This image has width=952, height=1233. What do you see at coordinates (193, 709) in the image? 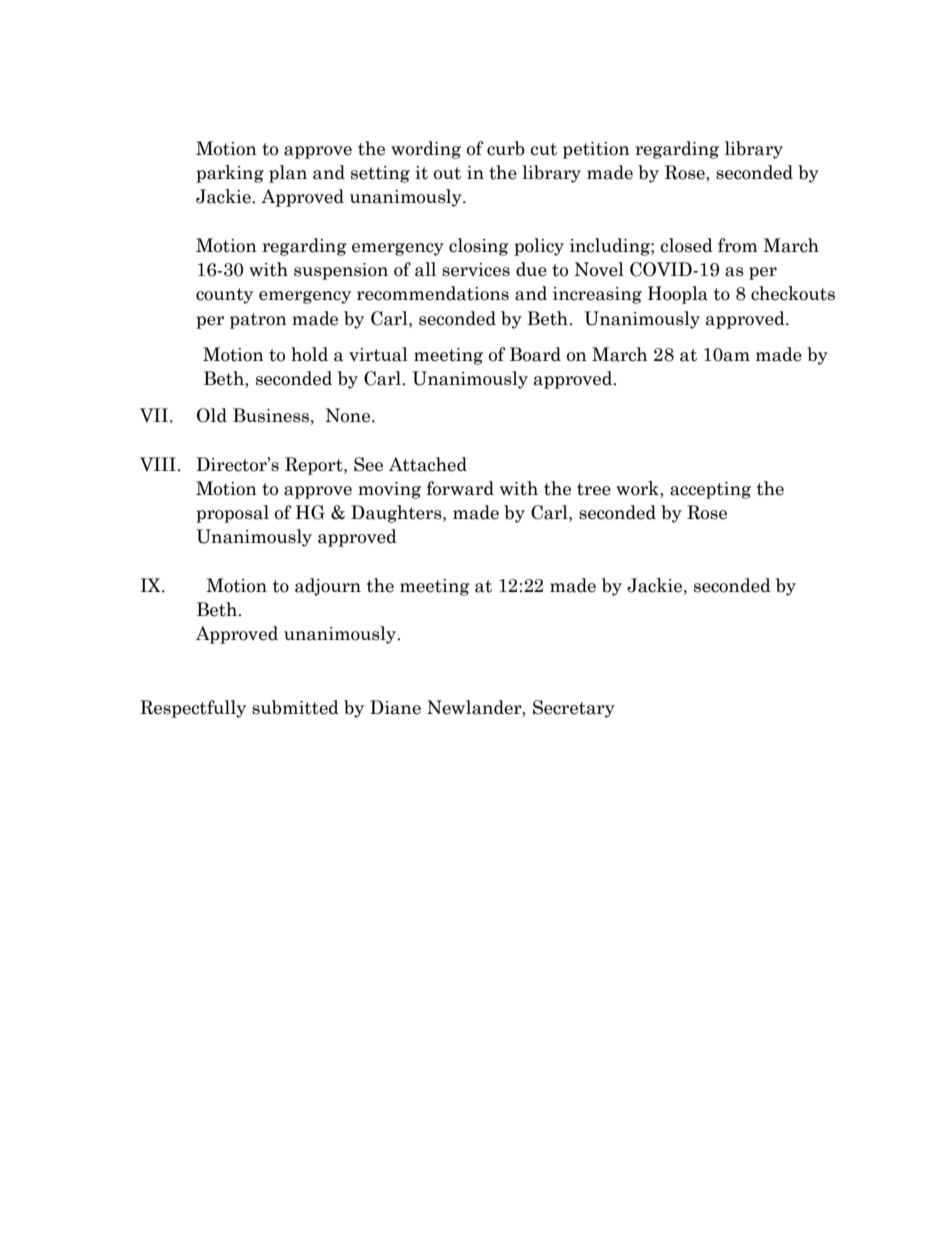
I see `Respectfully` at bounding box center [193, 709].
